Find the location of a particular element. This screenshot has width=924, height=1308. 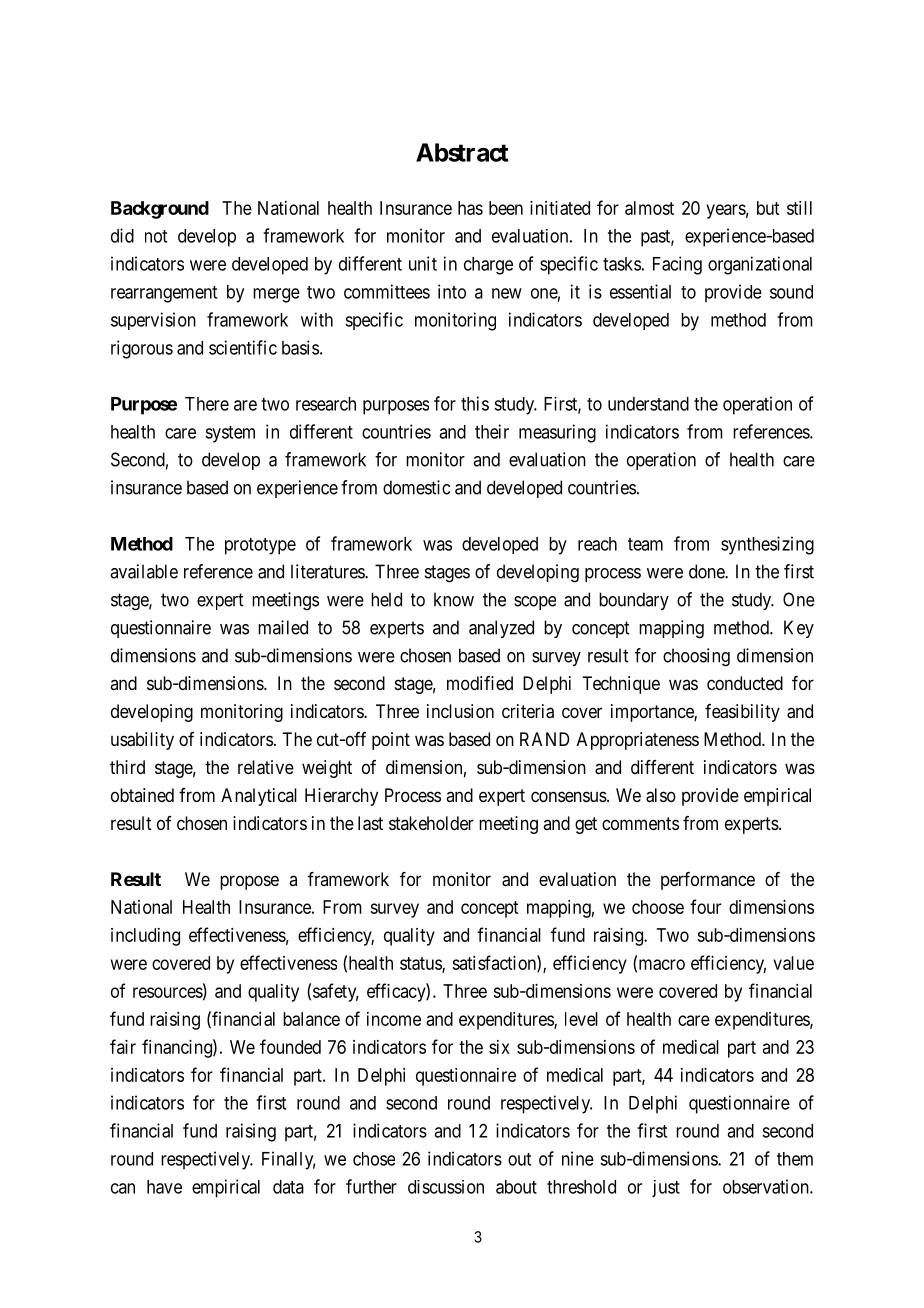

prototype is located at coordinates (260, 546).
